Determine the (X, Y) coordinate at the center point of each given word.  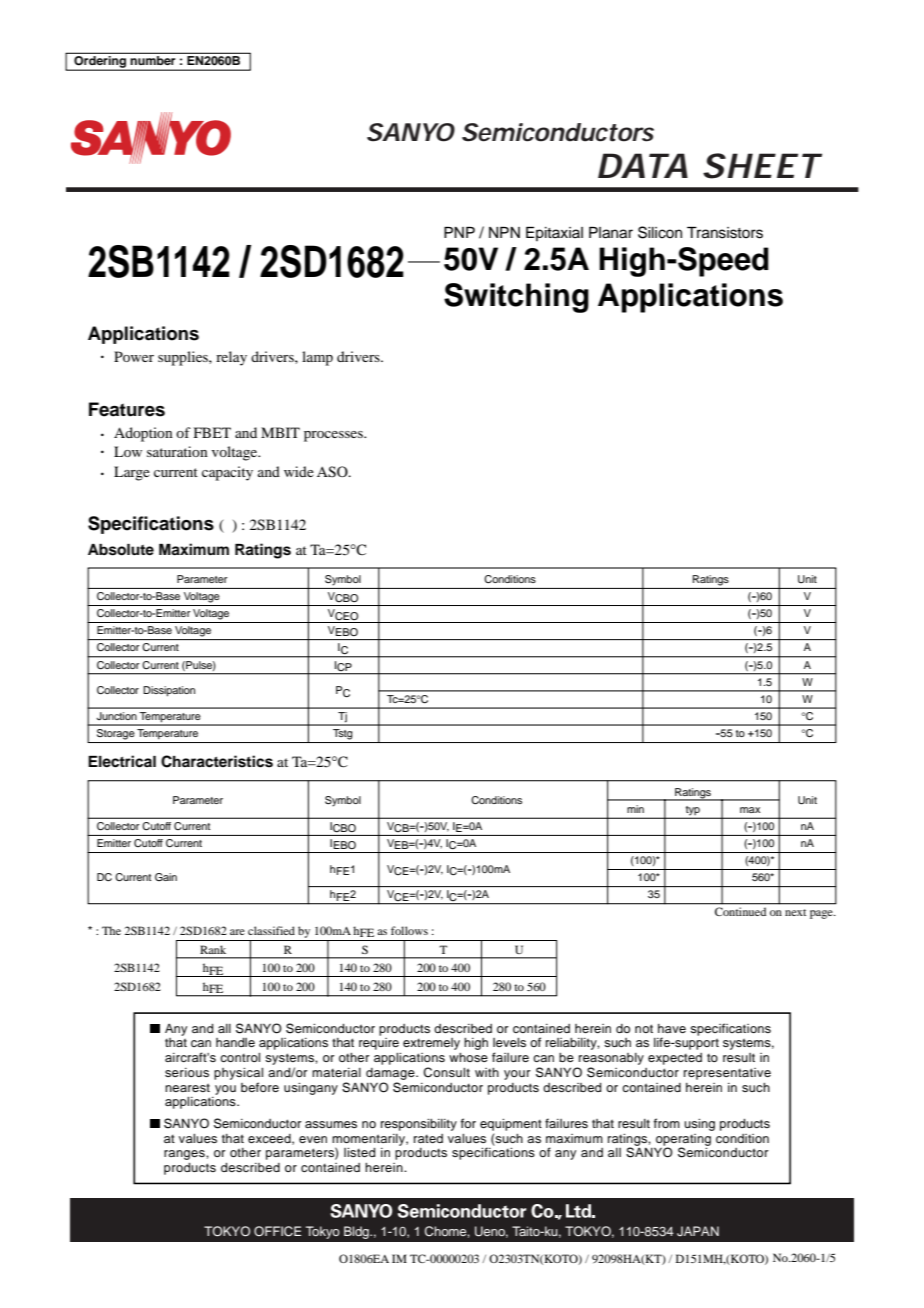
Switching (516, 298)
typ (692, 812)
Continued (740, 911)
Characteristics (217, 761)
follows (409, 930)
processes (334, 436)
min (635, 809)
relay (231, 358)
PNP (459, 232)
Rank (213, 949)
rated (428, 1138)
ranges (185, 1155)
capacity (227, 473)
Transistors (725, 233)
